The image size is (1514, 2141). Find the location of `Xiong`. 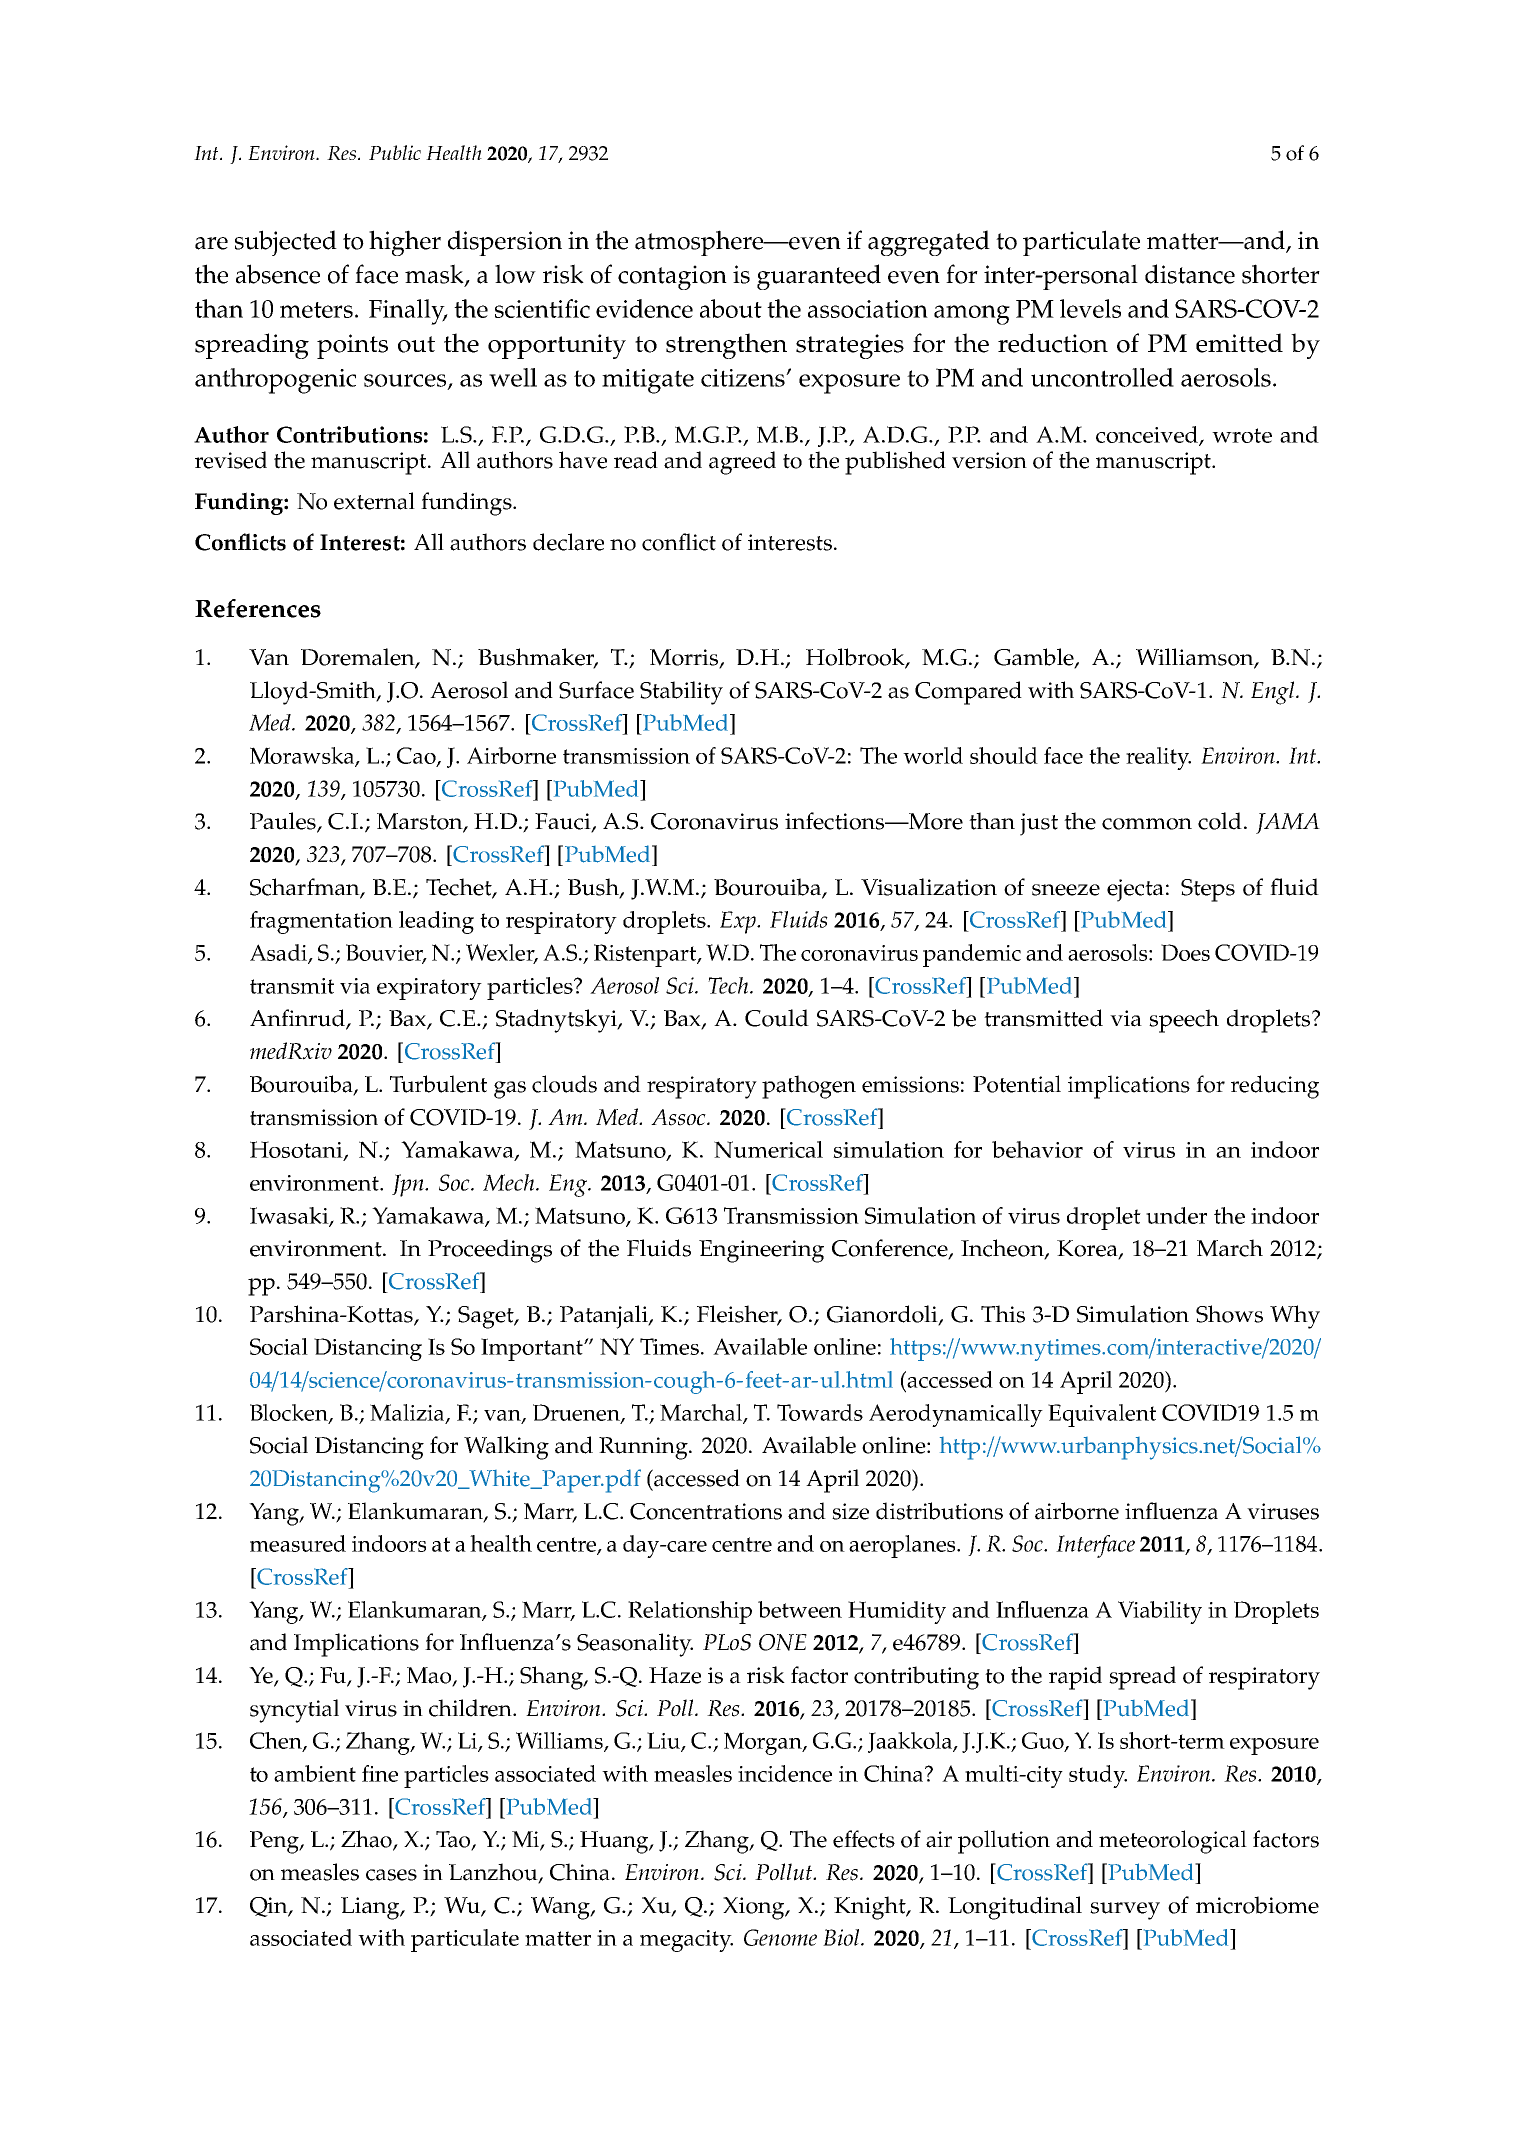

Xiong is located at coordinates (755, 1908).
